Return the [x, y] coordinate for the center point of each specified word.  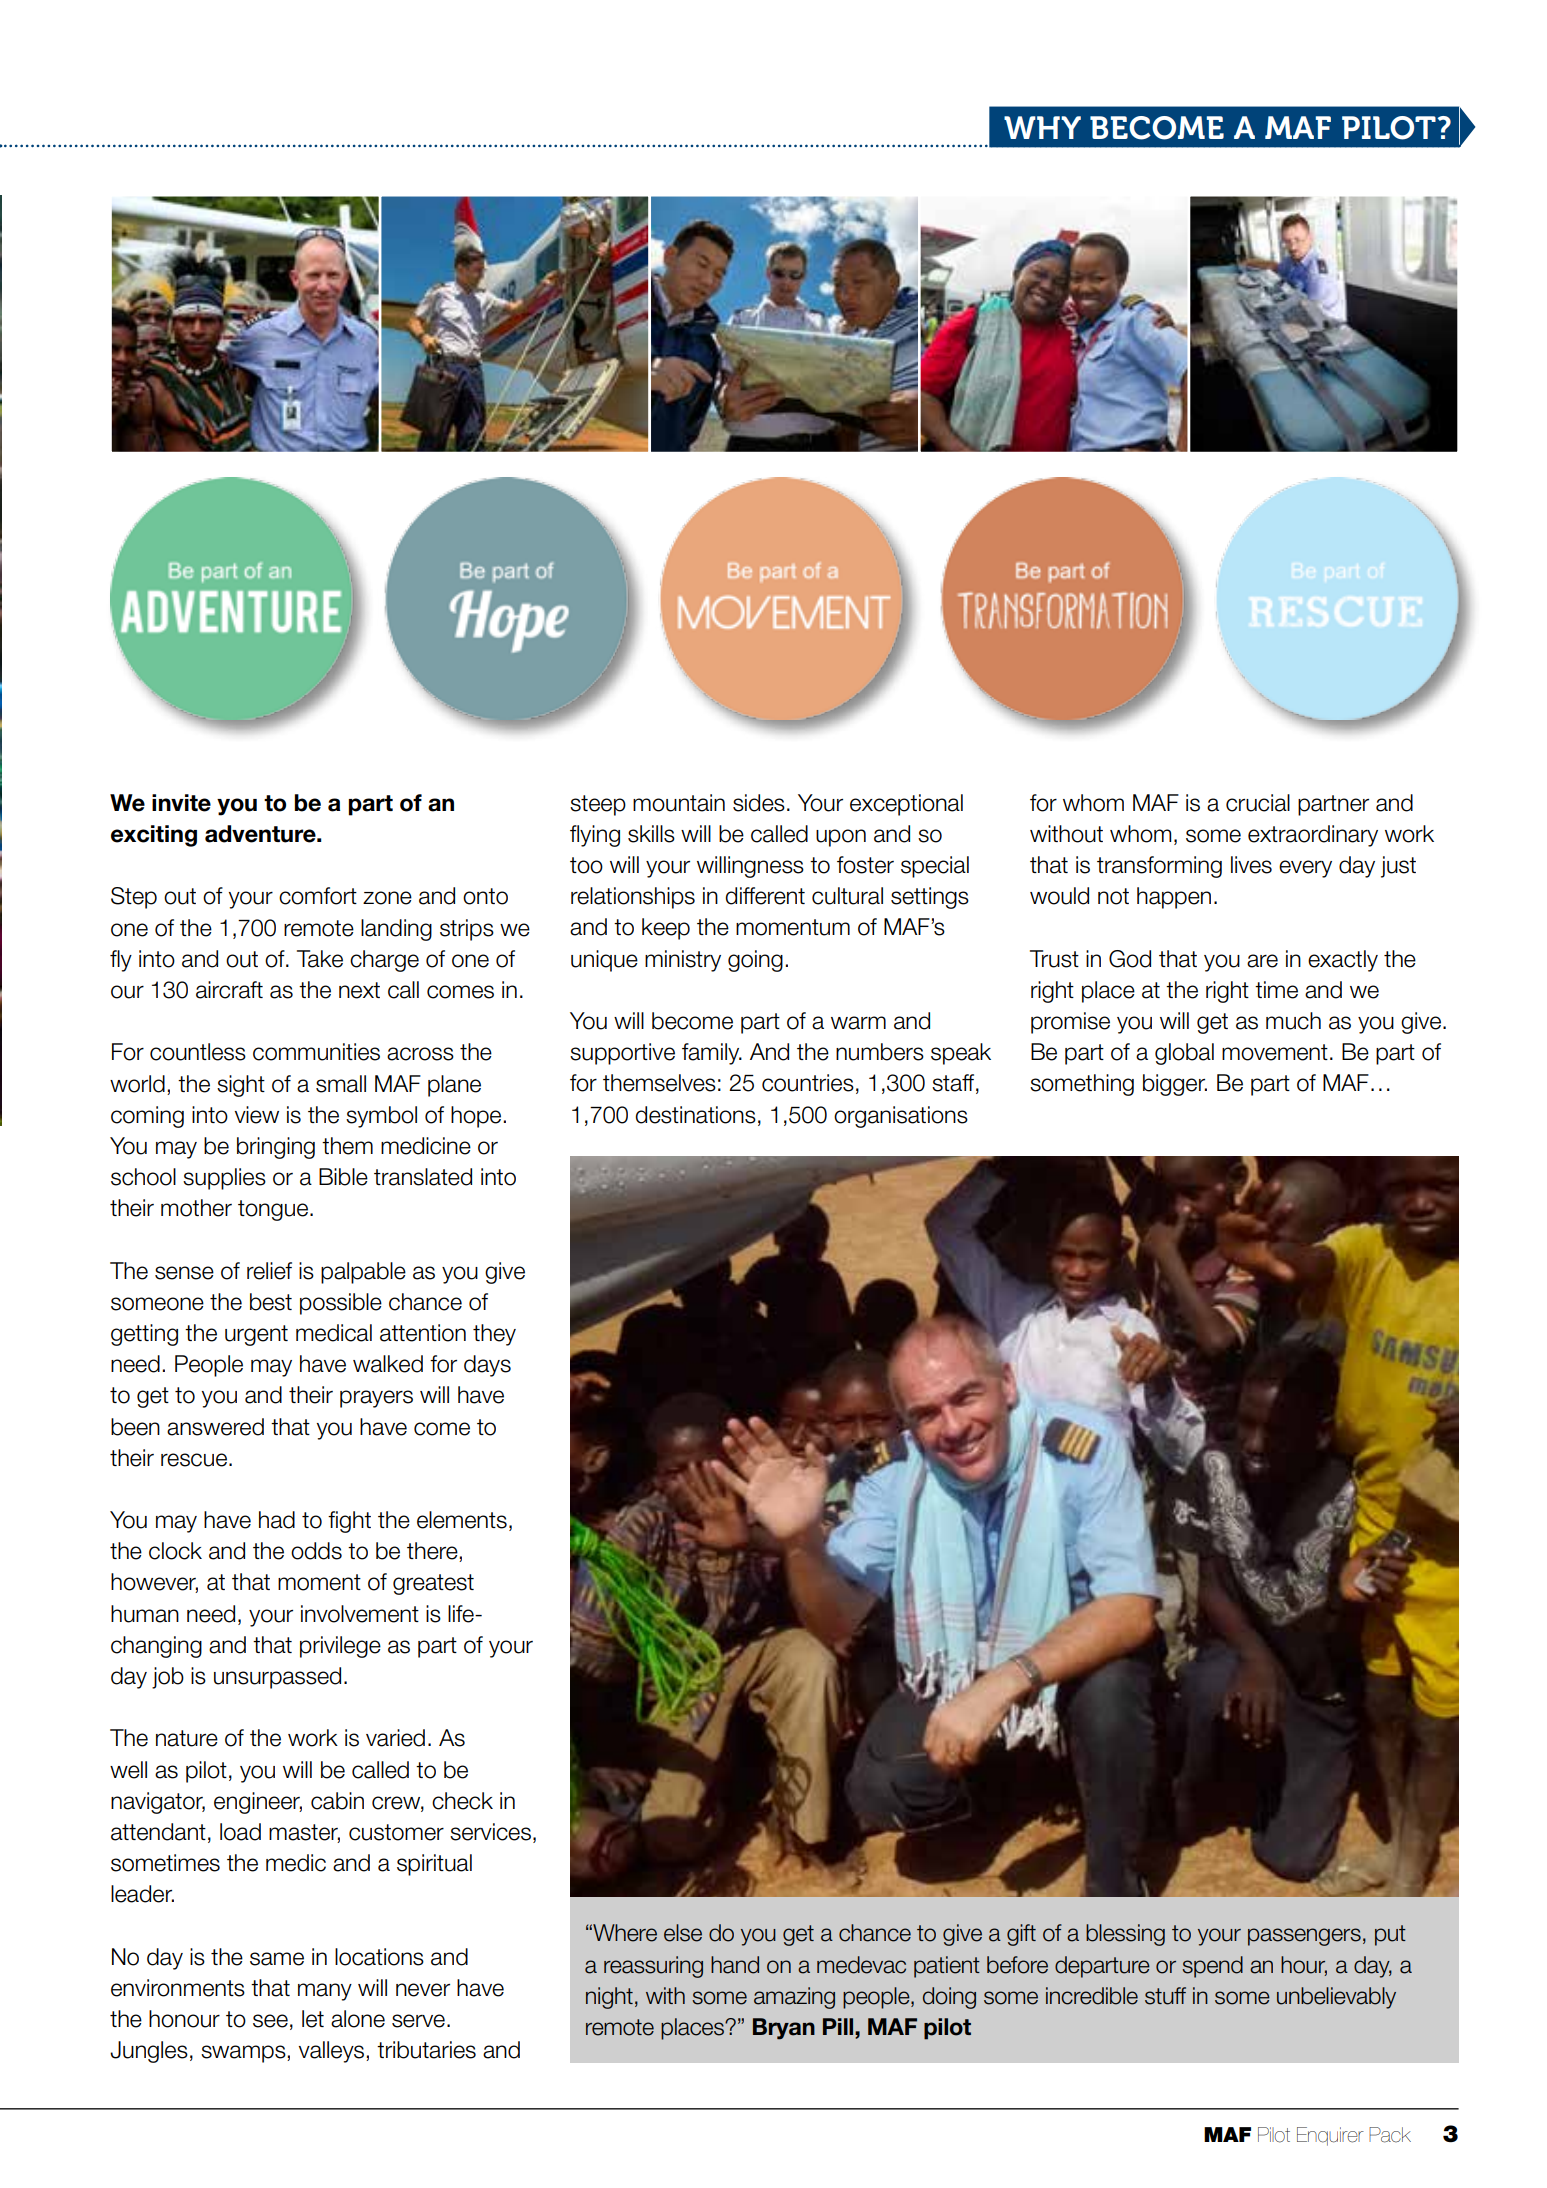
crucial [1258, 803]
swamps [244, 2054]
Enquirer [1330, 2136]
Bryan [784, 2029]
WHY [1042, 127]
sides [759, 803]
